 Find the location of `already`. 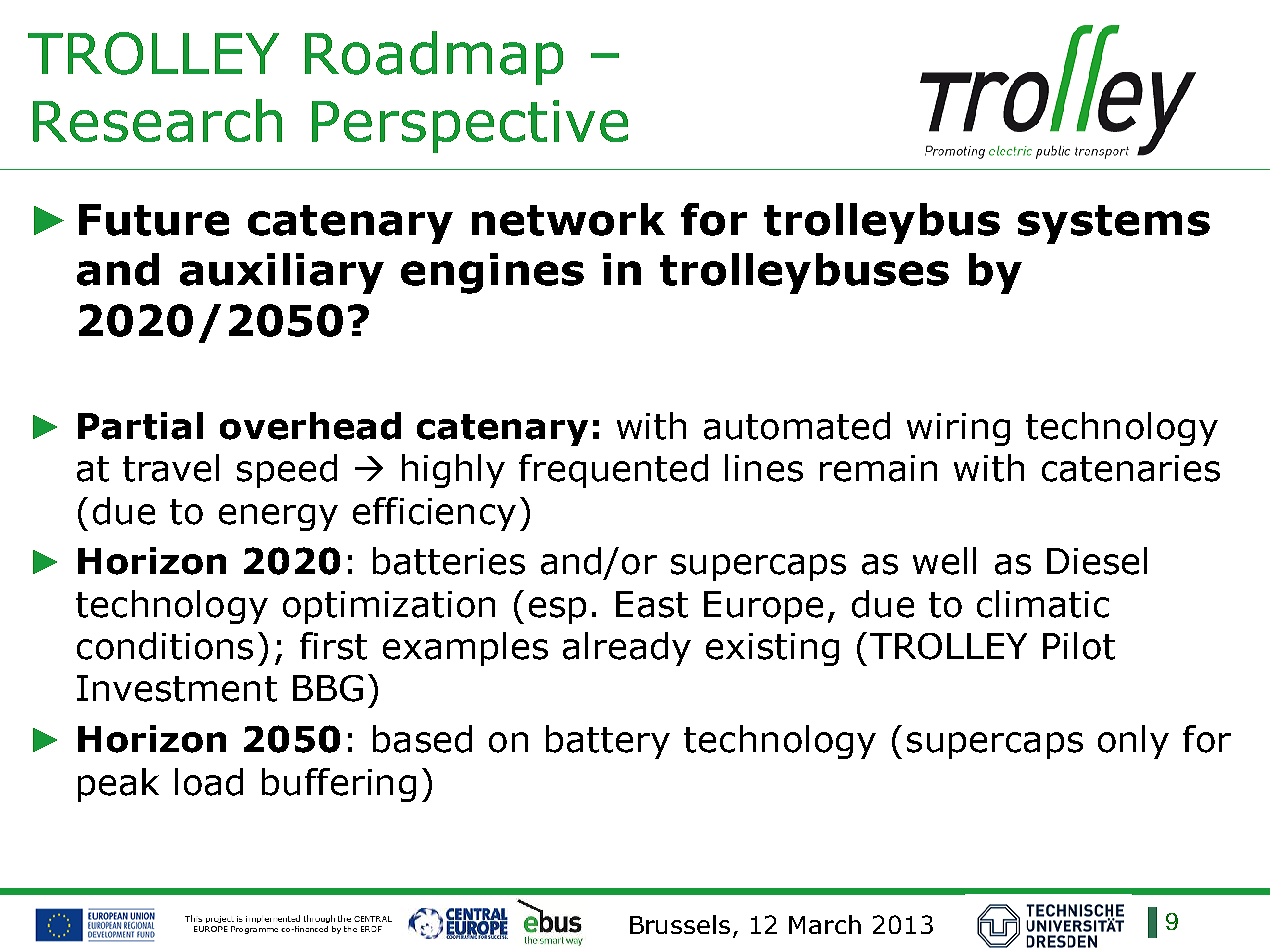

already is located at coordinates (627, 649).
